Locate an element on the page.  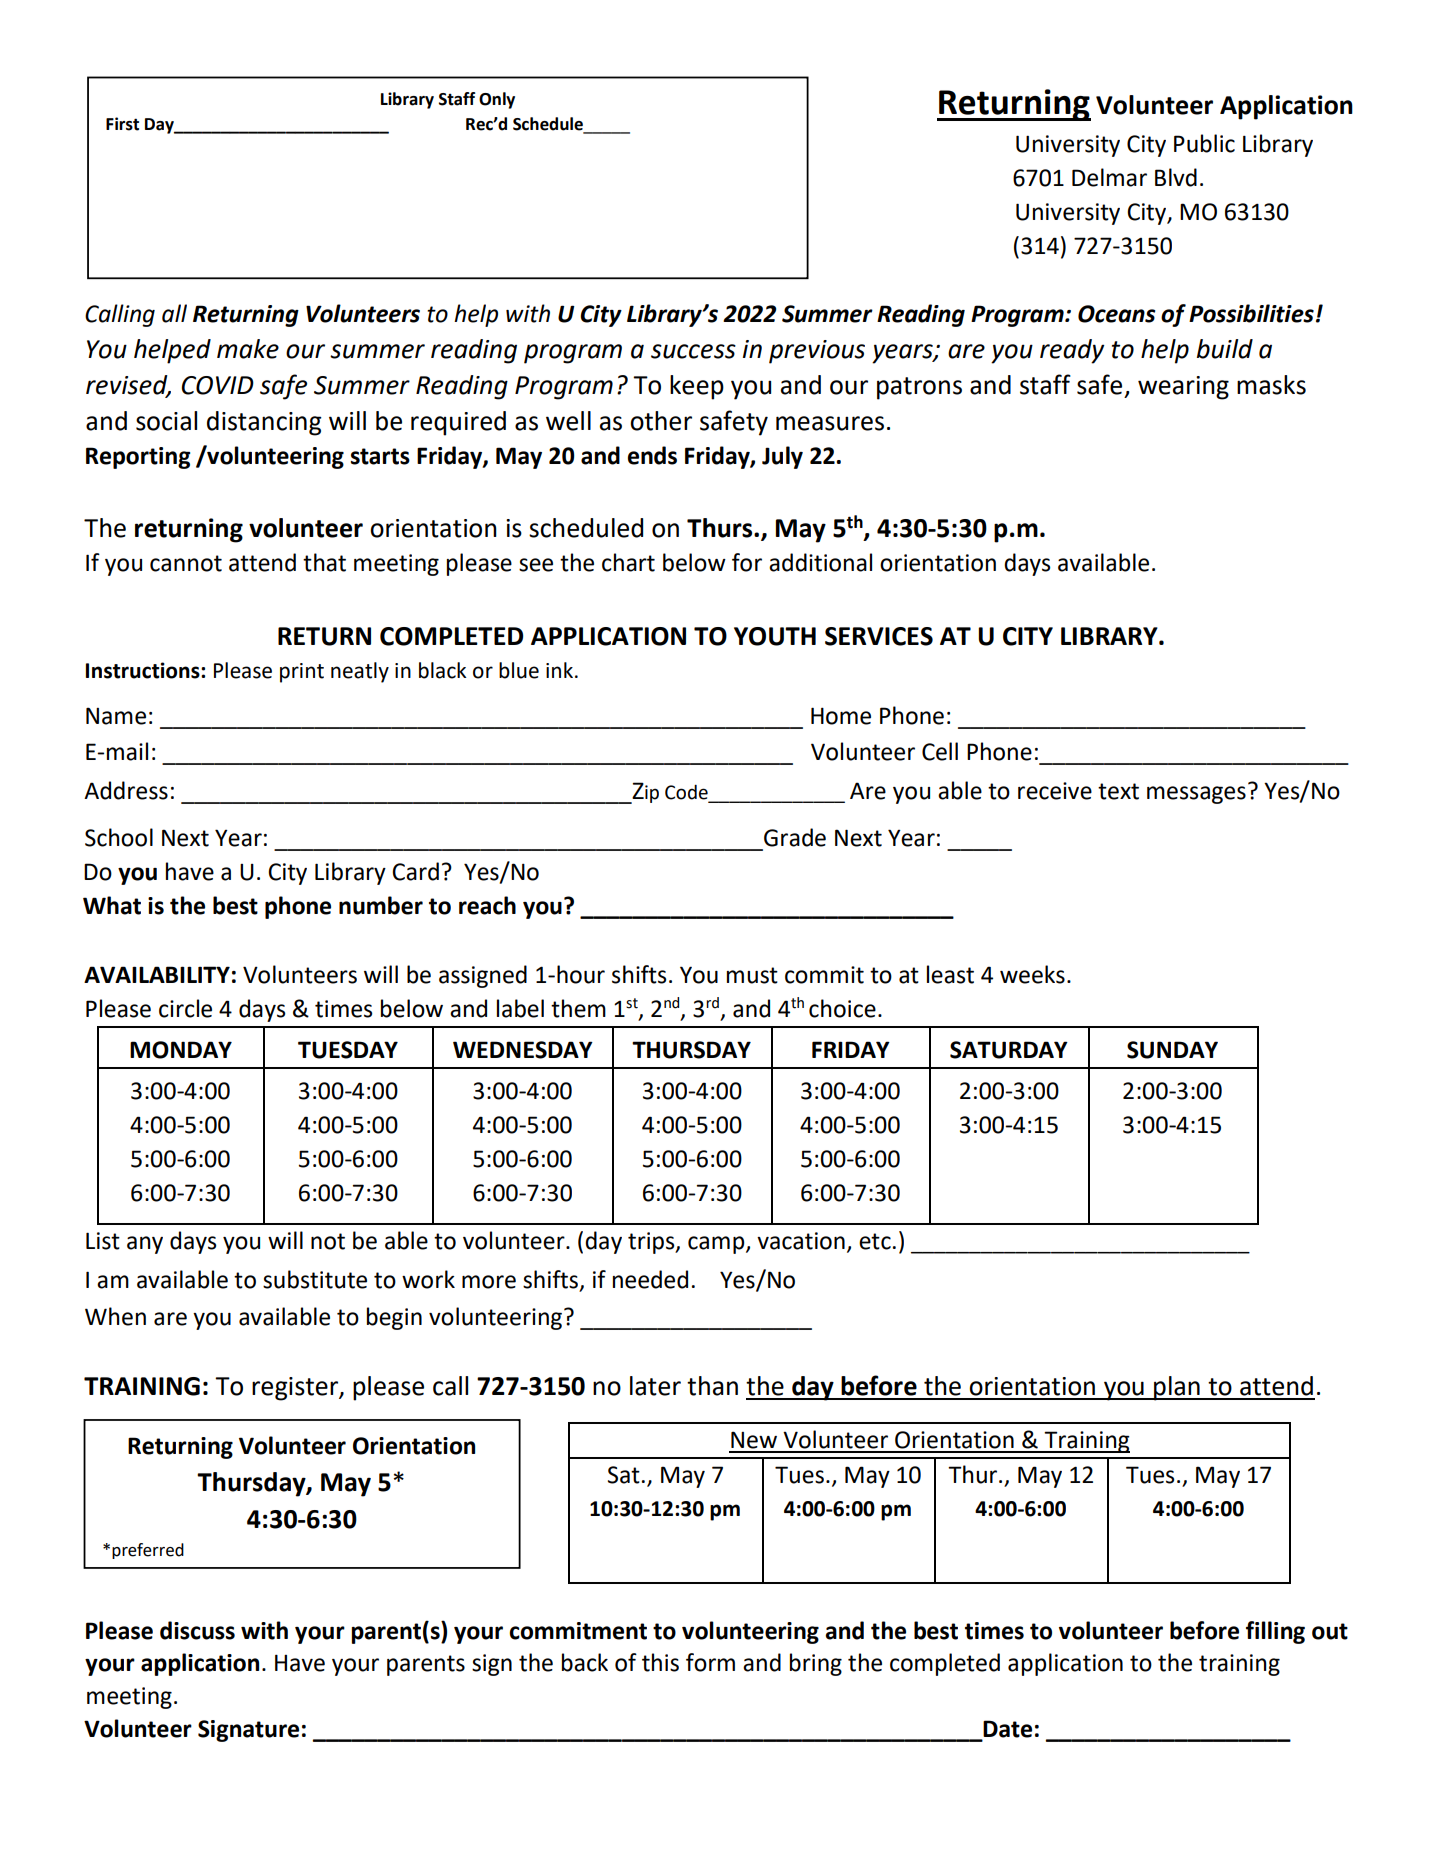
What is located at coordinates (112, 905).
